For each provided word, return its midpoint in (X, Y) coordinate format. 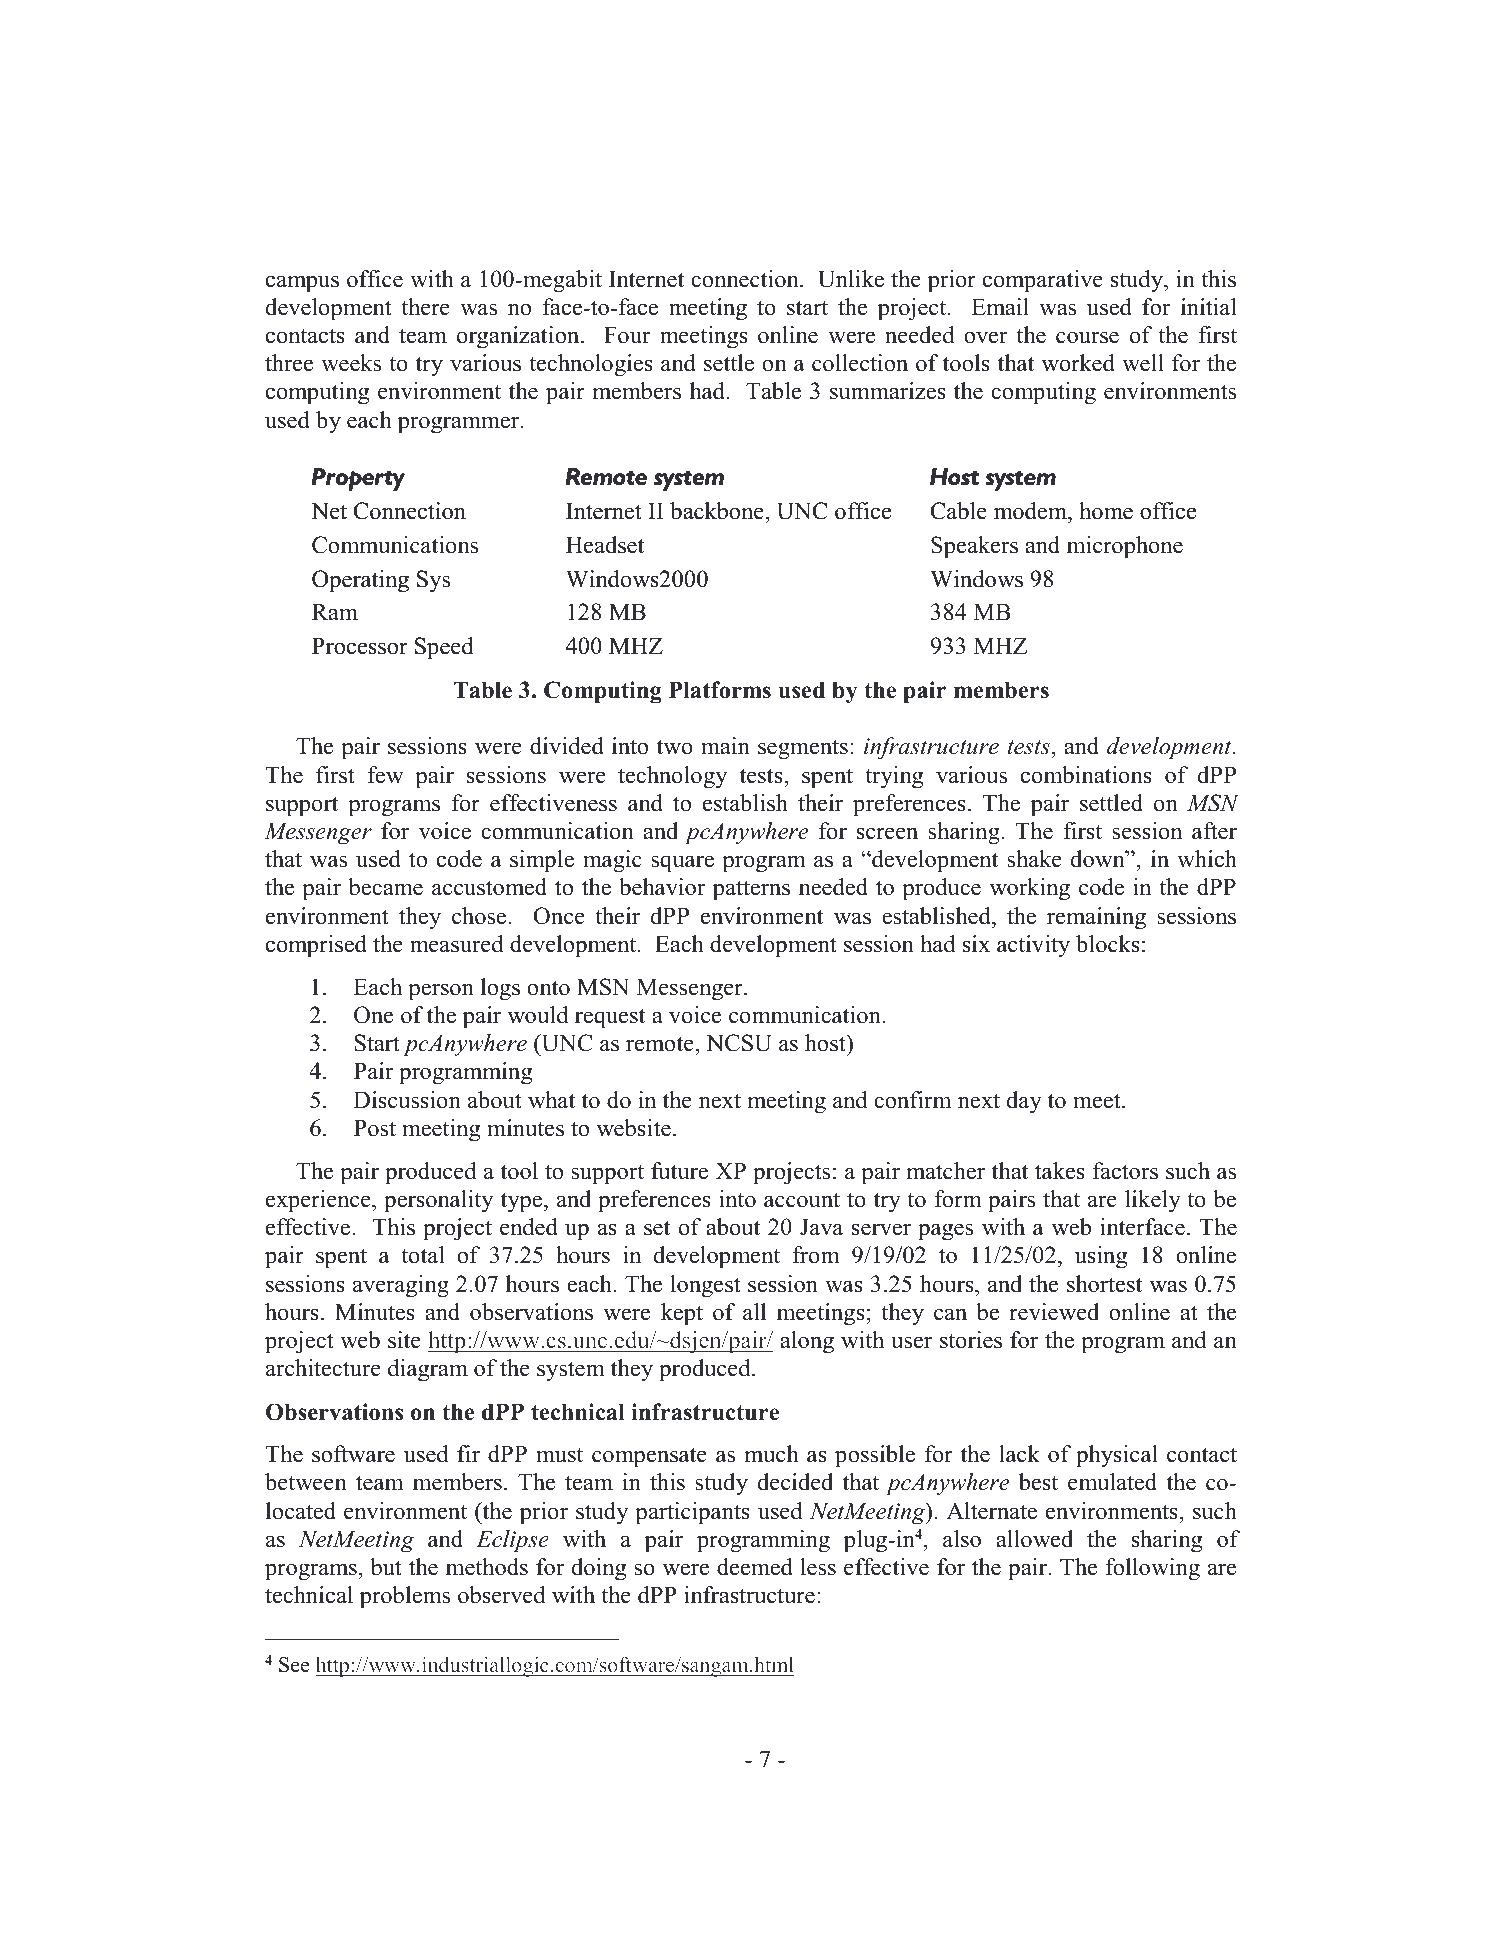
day (1024, 1102)
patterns (751, 890)
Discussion (407, 1100)
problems (405, 1597)
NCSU (738, 1043)
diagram (428, 1370)
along (807, 1342)
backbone (718, 511)
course (1087, 337)
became (385, 887)
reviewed (1054, 1312)
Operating (360, 581)
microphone (1125, 547)
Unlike (851, 279)
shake (1034, 859)
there (425, 307)
